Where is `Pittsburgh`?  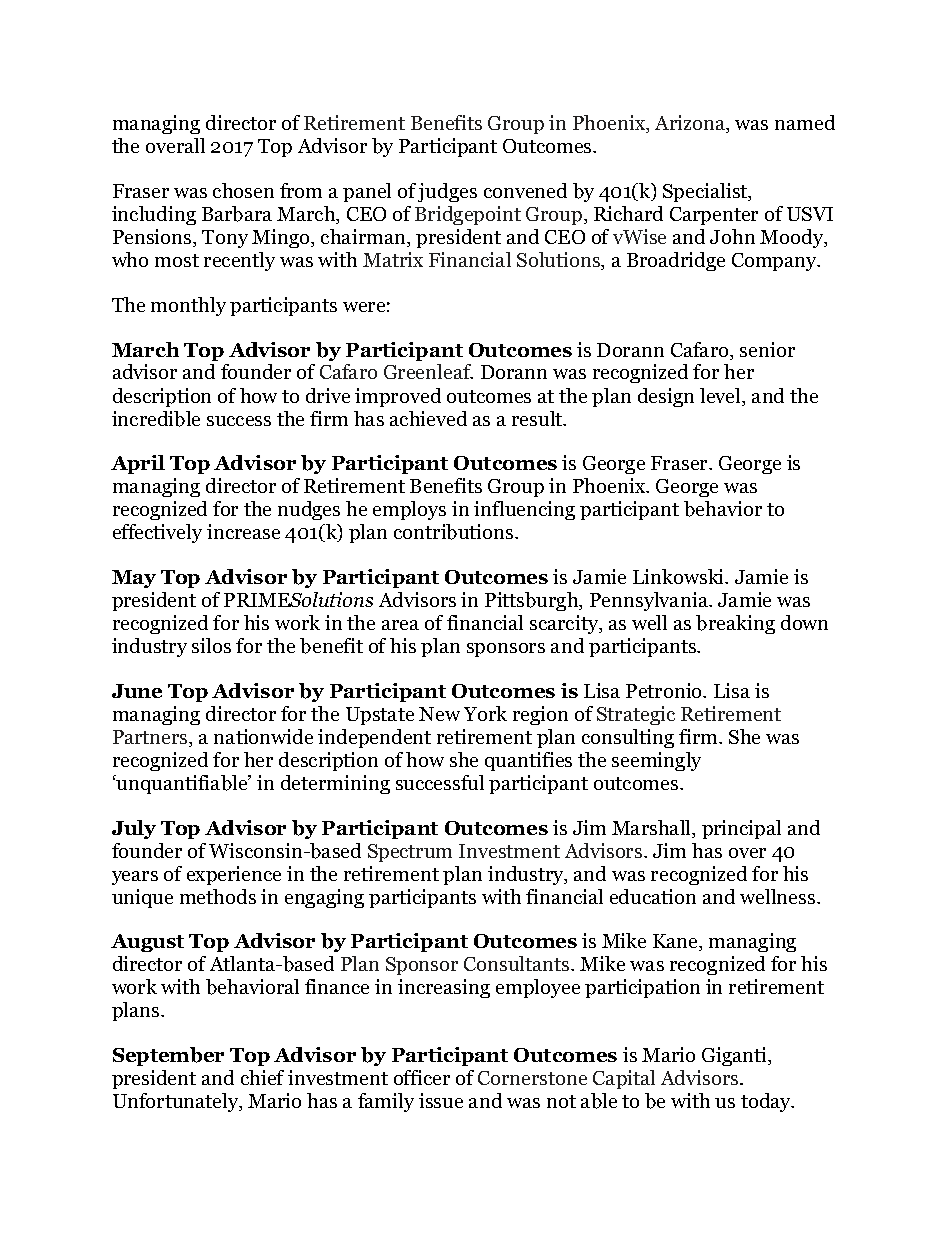
Pittsburgh is located at coordinates (533, 601).
